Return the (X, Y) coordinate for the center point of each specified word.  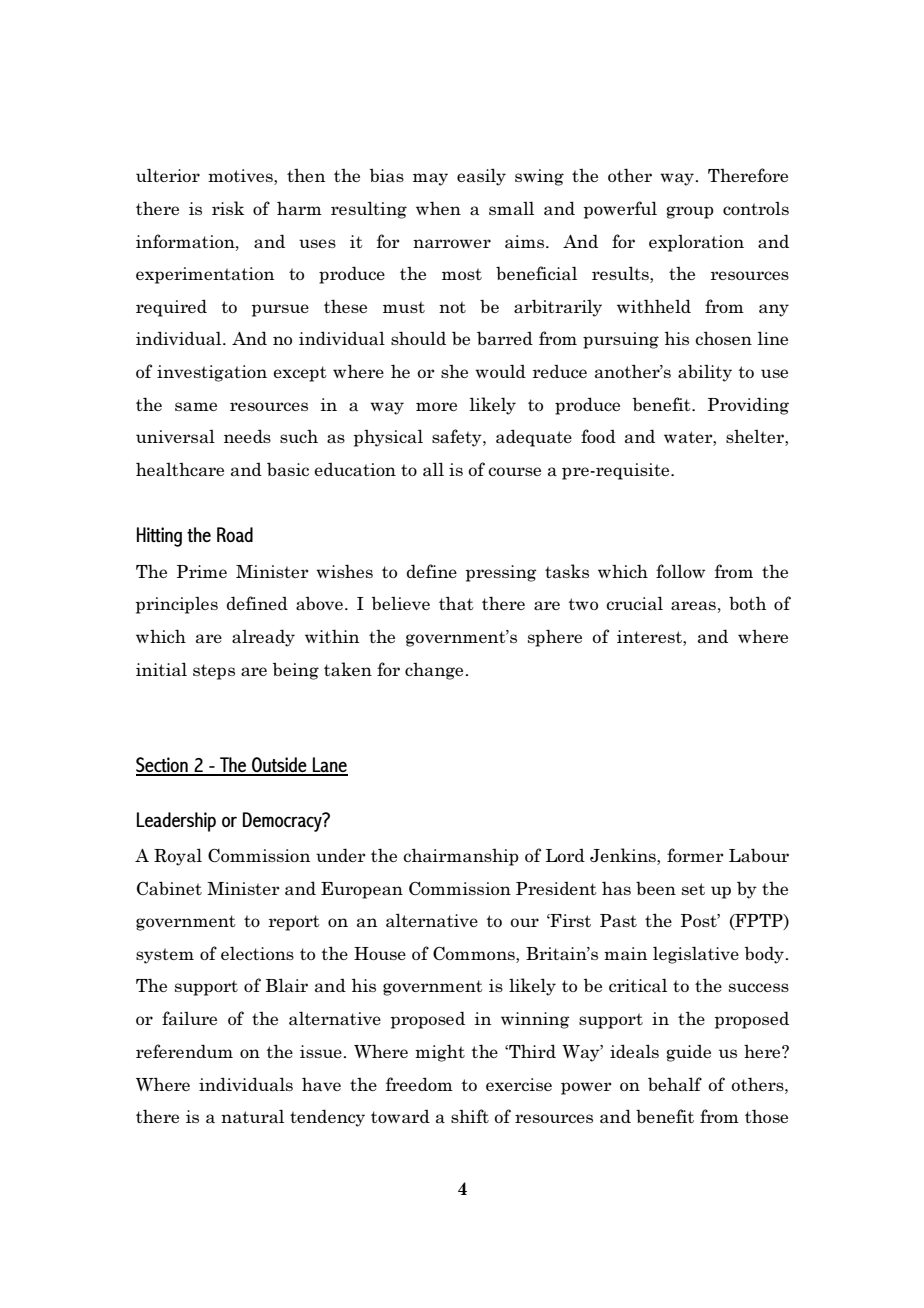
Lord (565, 855)
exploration (696, 243)
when (438, 208)
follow (680, 571)
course (514, 471)
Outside (279, 766)
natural (252, 1116)
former (695, 855)
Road (235, 534)
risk (228, 208)
